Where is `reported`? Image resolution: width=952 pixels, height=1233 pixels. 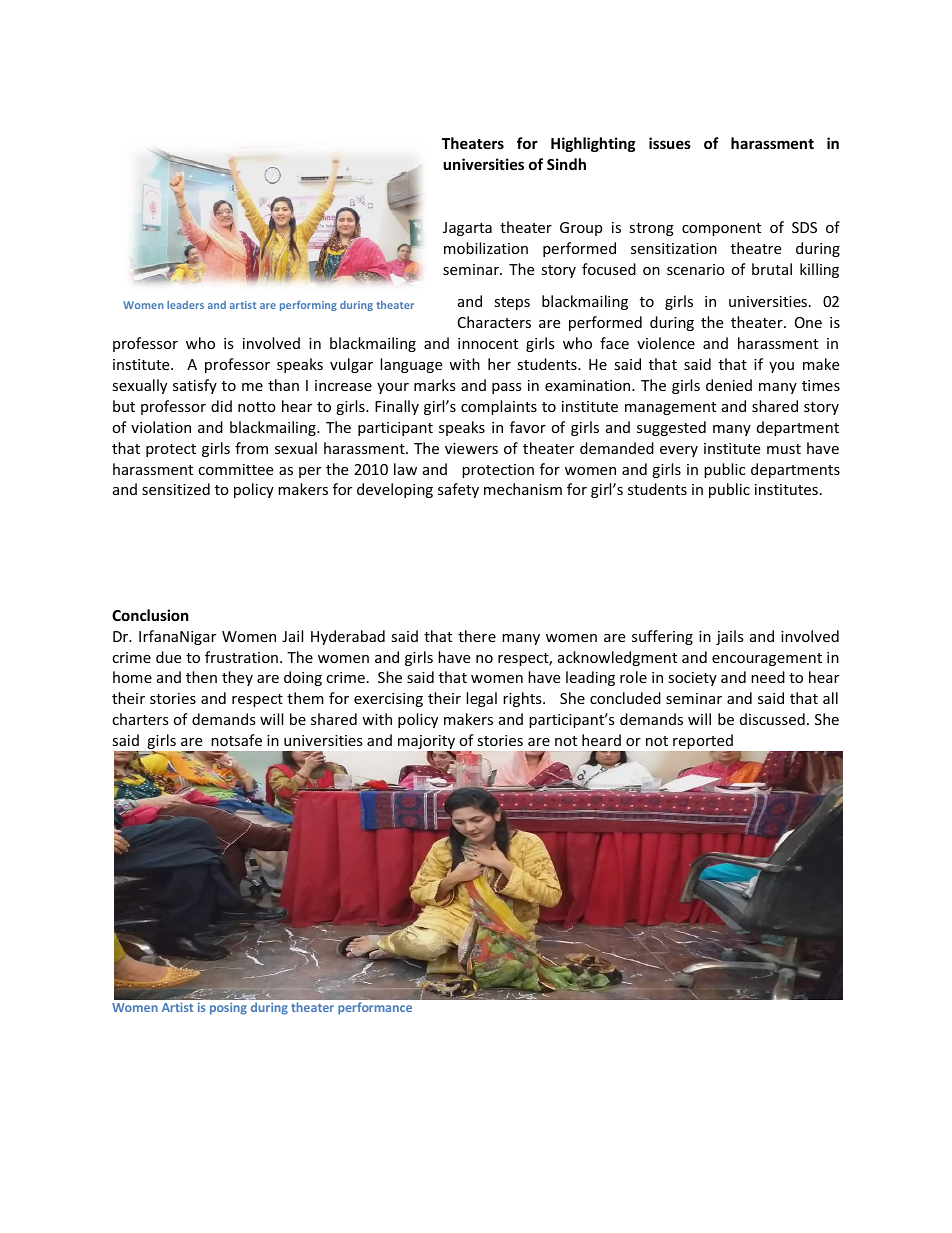
reported is located at coordinates (704, 743).
